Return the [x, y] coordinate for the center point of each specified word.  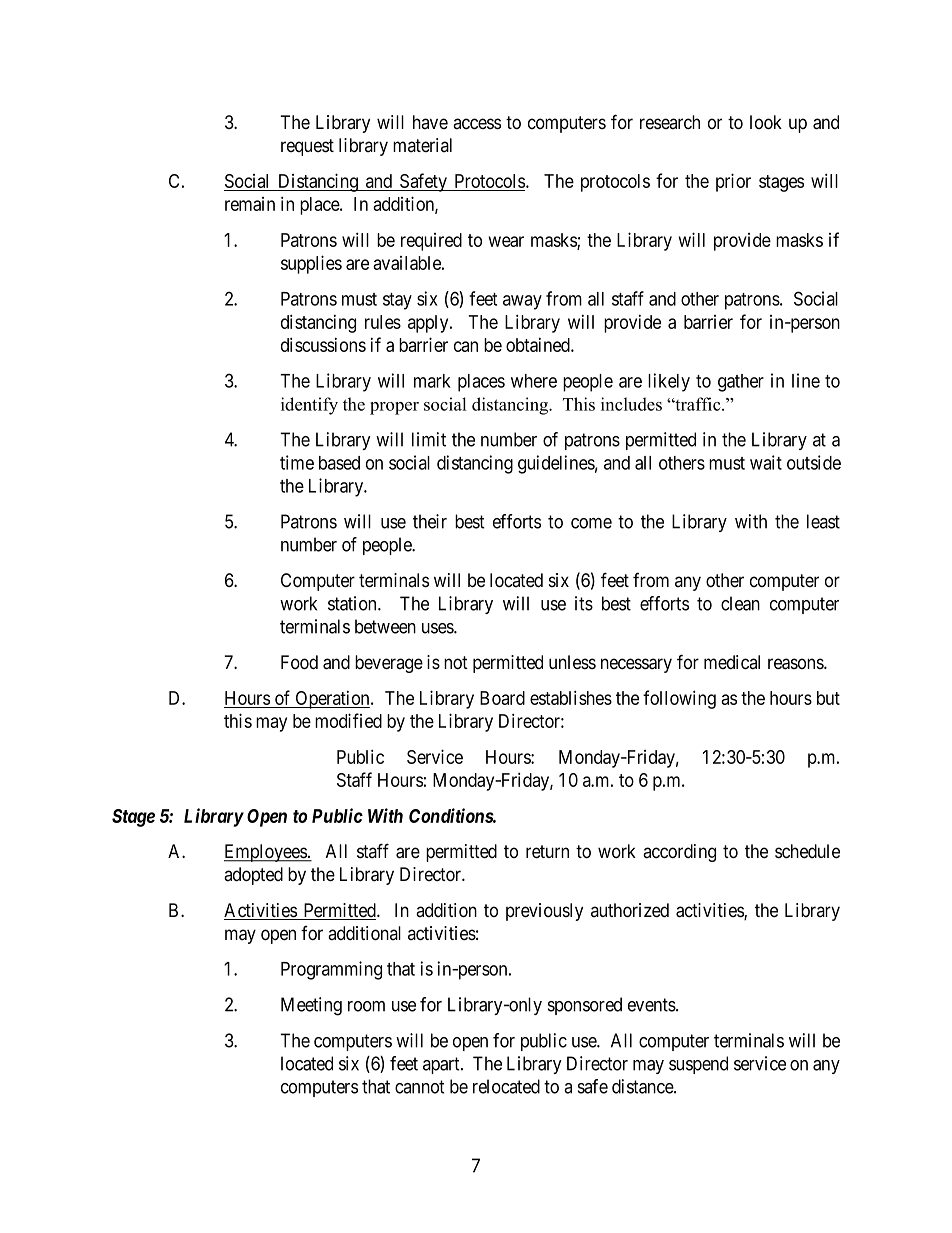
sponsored [585, 1006]
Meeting [311, 1006]
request [307, 147]
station [353, 603]
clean [740, 603]
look [766, 122]
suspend [698, 1065]
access [477, 124]
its [584, 603]
